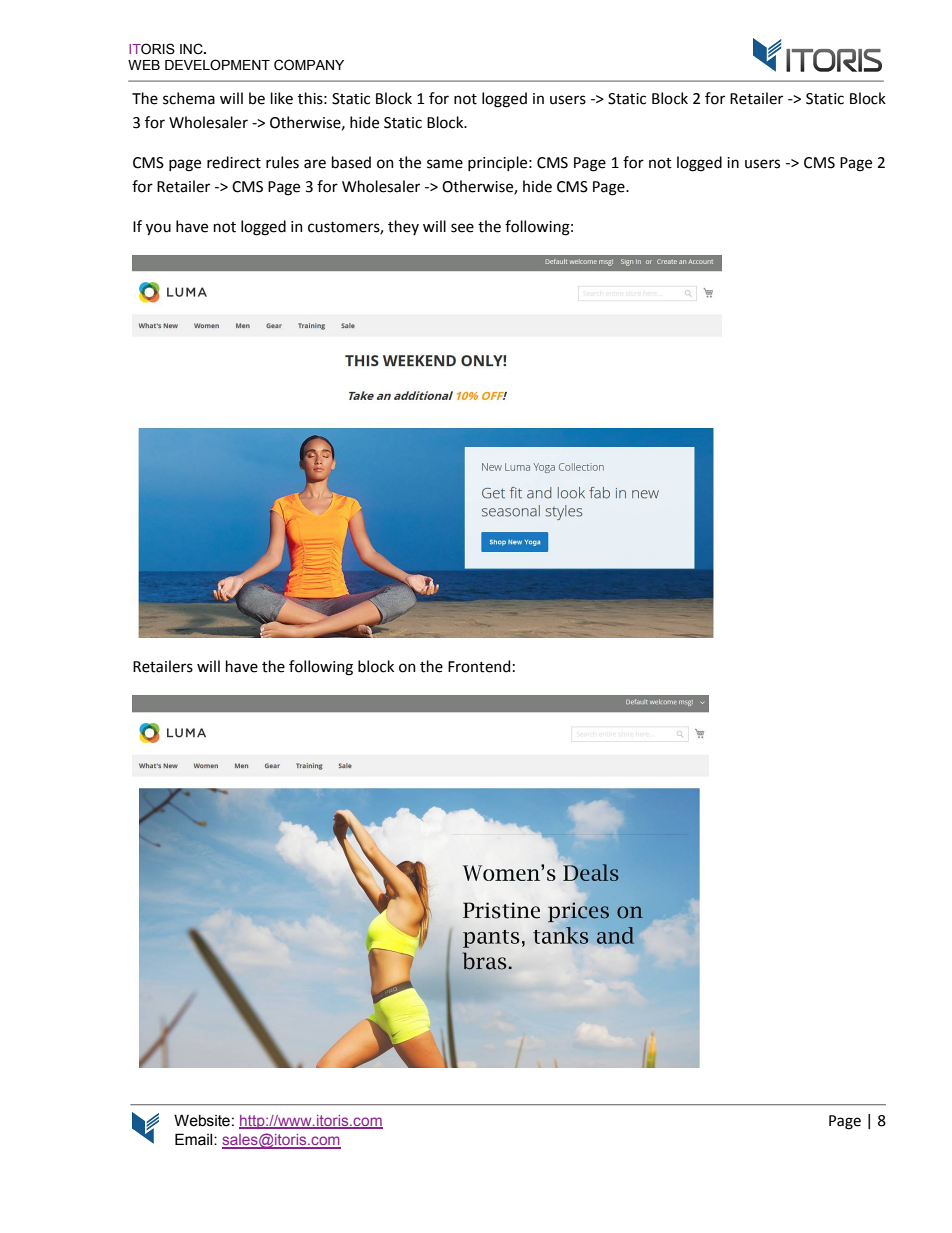  Describe the element at coordinates (282, 162) in the screenshot. I see `rules` at that location.
